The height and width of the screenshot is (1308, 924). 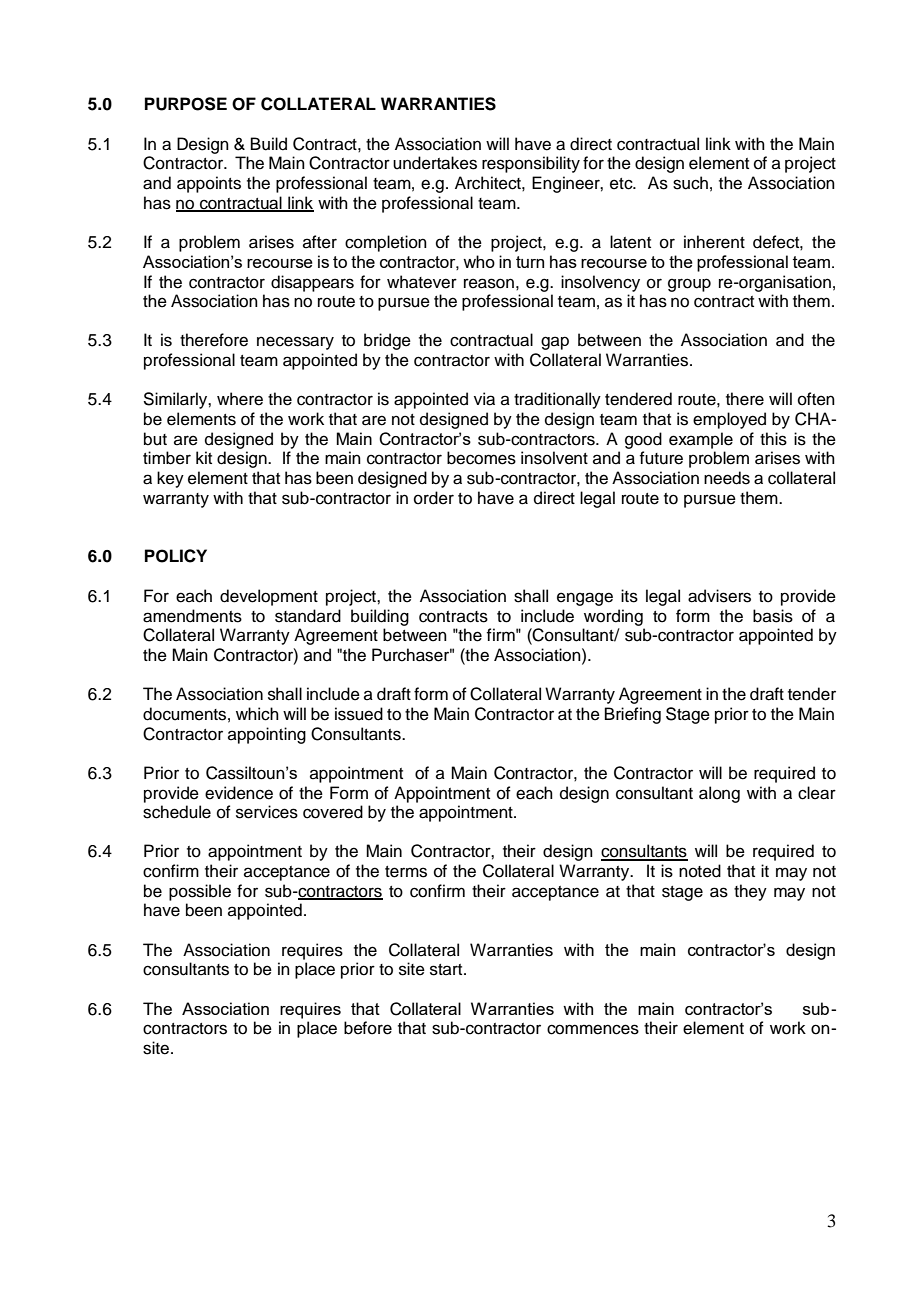 I want to click on before, so click(x=368, y=1028).
